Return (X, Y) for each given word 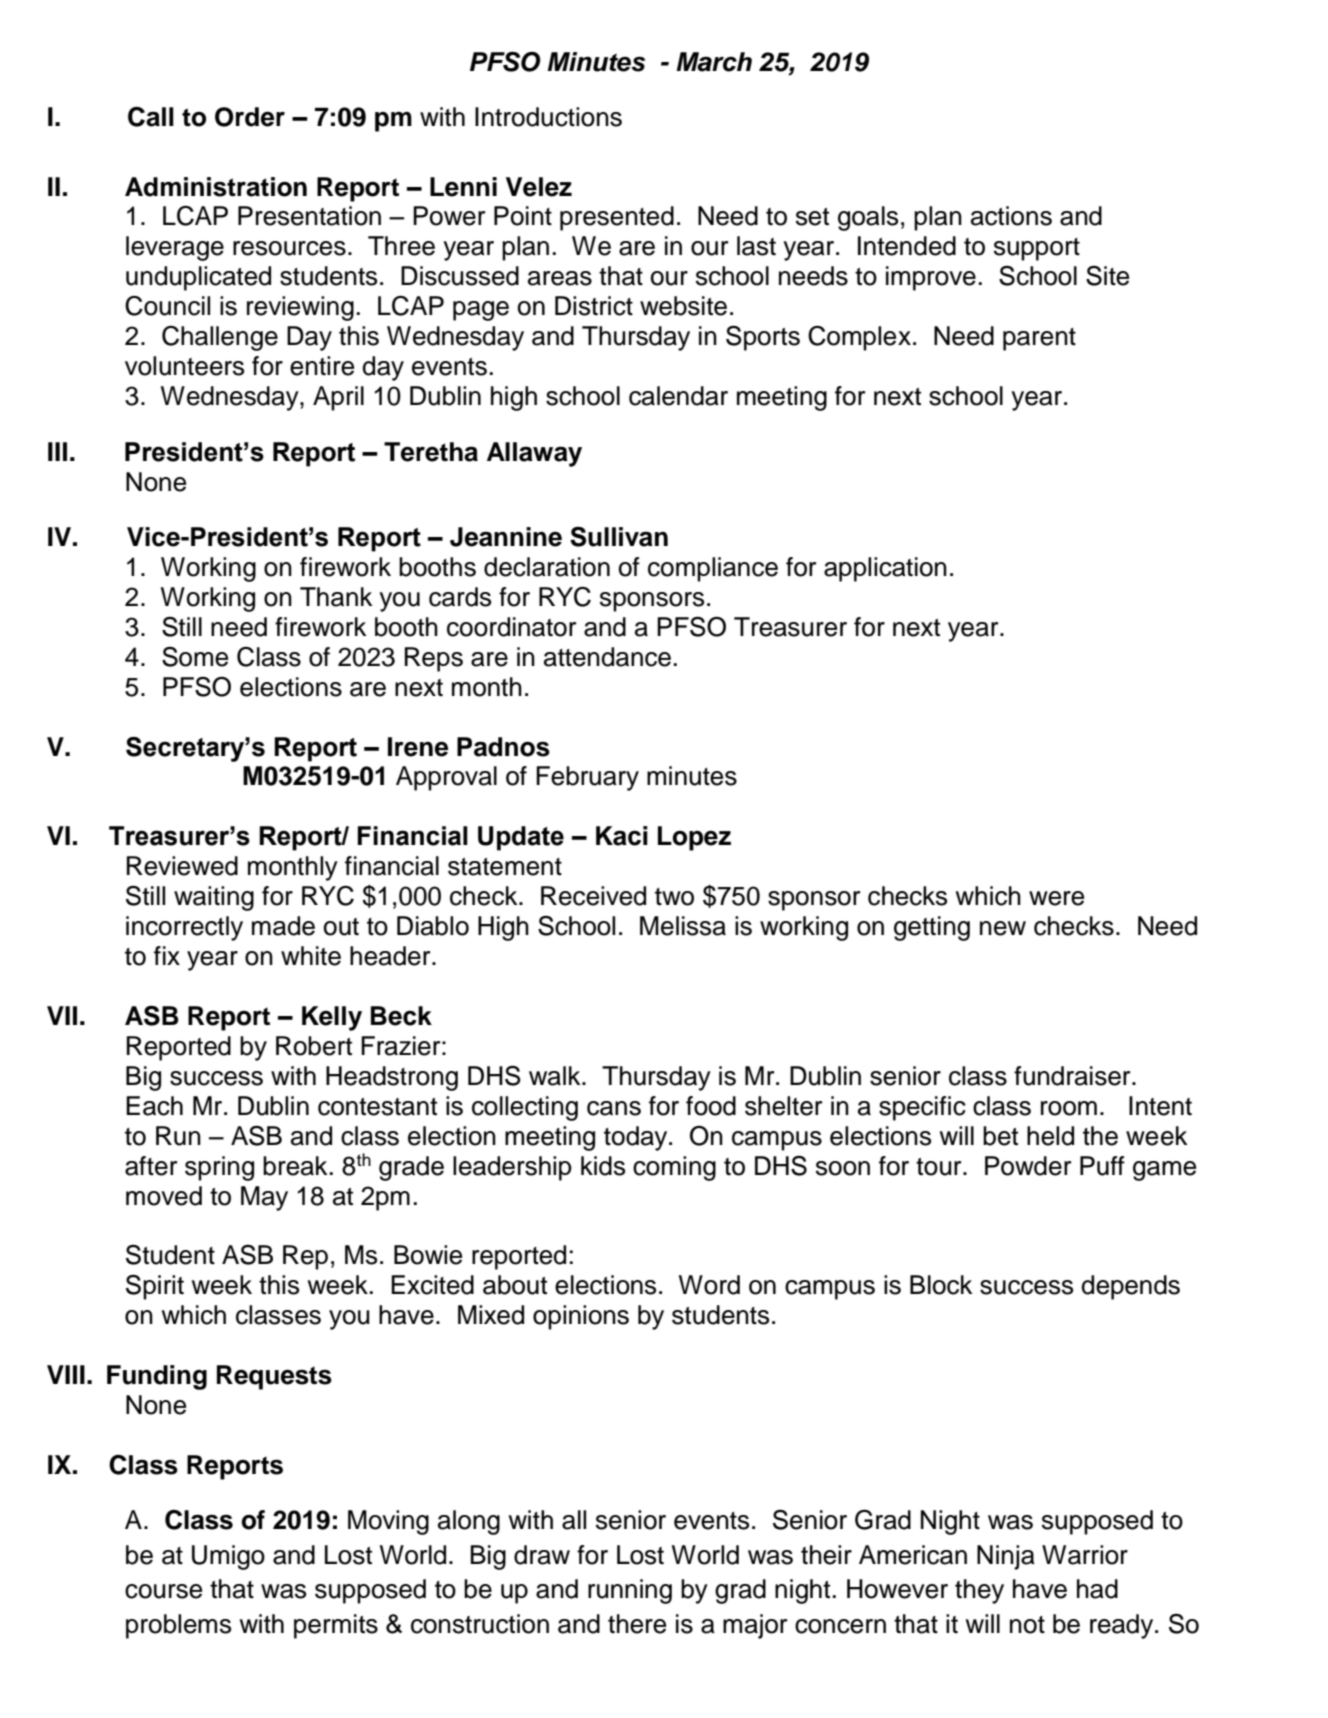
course (163, 1591)
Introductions (548, 117)
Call (151, 117)
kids (603, 1166)
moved (164, 1196)
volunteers (184, 366)
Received (593, 896)
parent (1039, 339)
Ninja (1006, 1557)
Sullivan (619, 537)
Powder (1028, 1166)
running (630, 1591)
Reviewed (182, 866)
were (1056, 898)
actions (1011, 216)
